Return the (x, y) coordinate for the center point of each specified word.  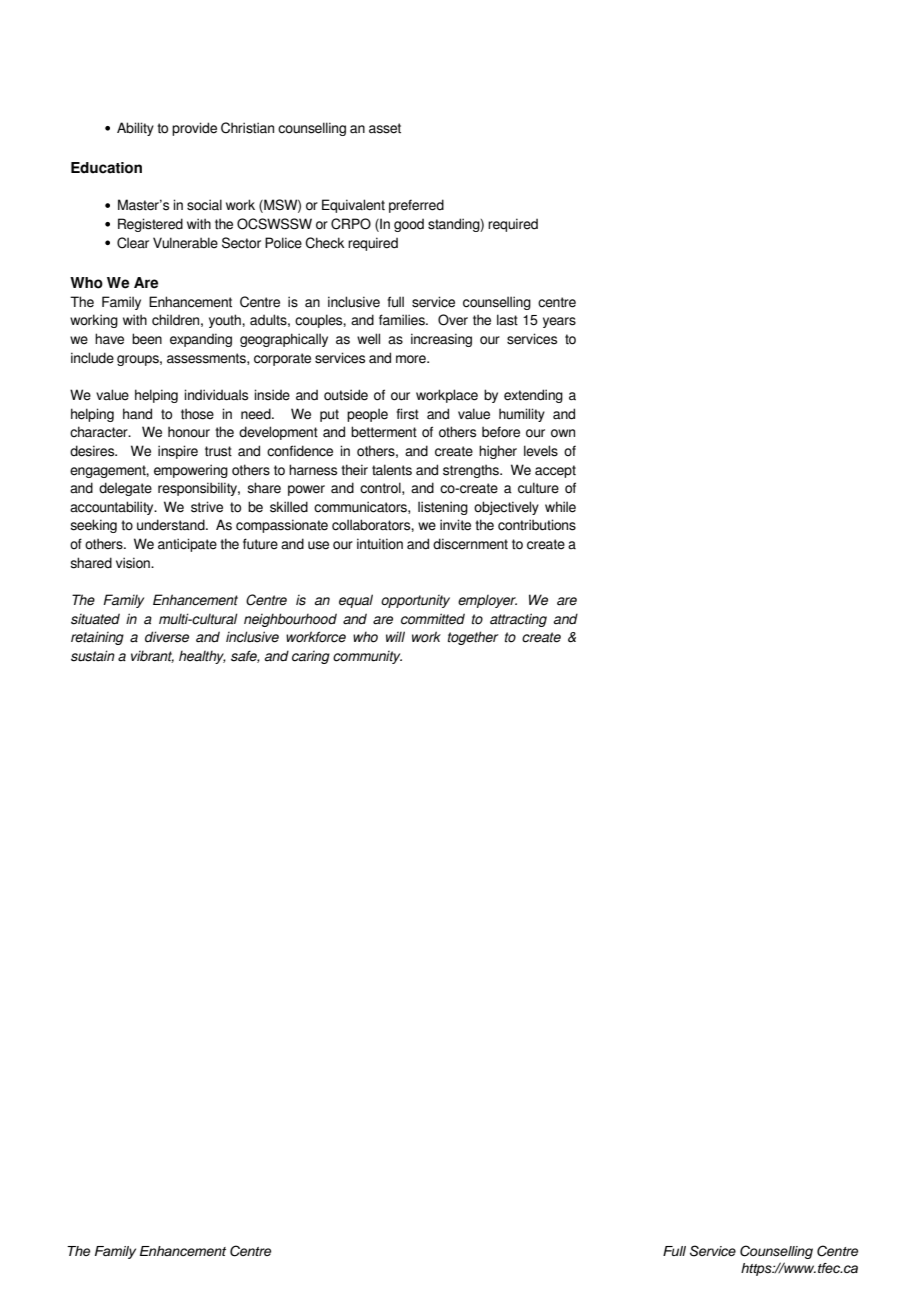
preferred (416, 206)
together (473, 638)
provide (194, 129)
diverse (167, 637)
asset (385, 128)
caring (311, 657)
